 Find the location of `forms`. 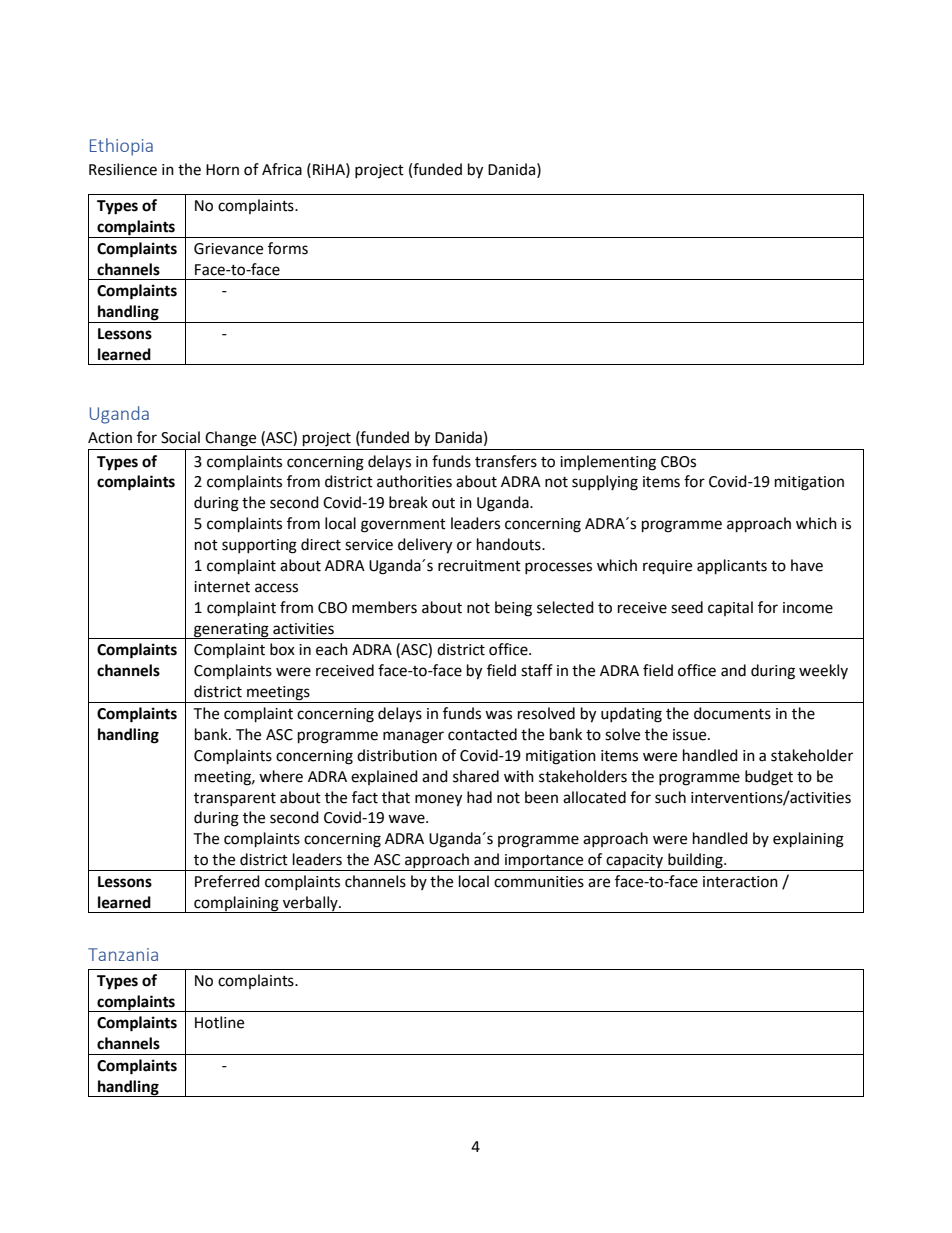

forms is located at coordinates (288, 248).
